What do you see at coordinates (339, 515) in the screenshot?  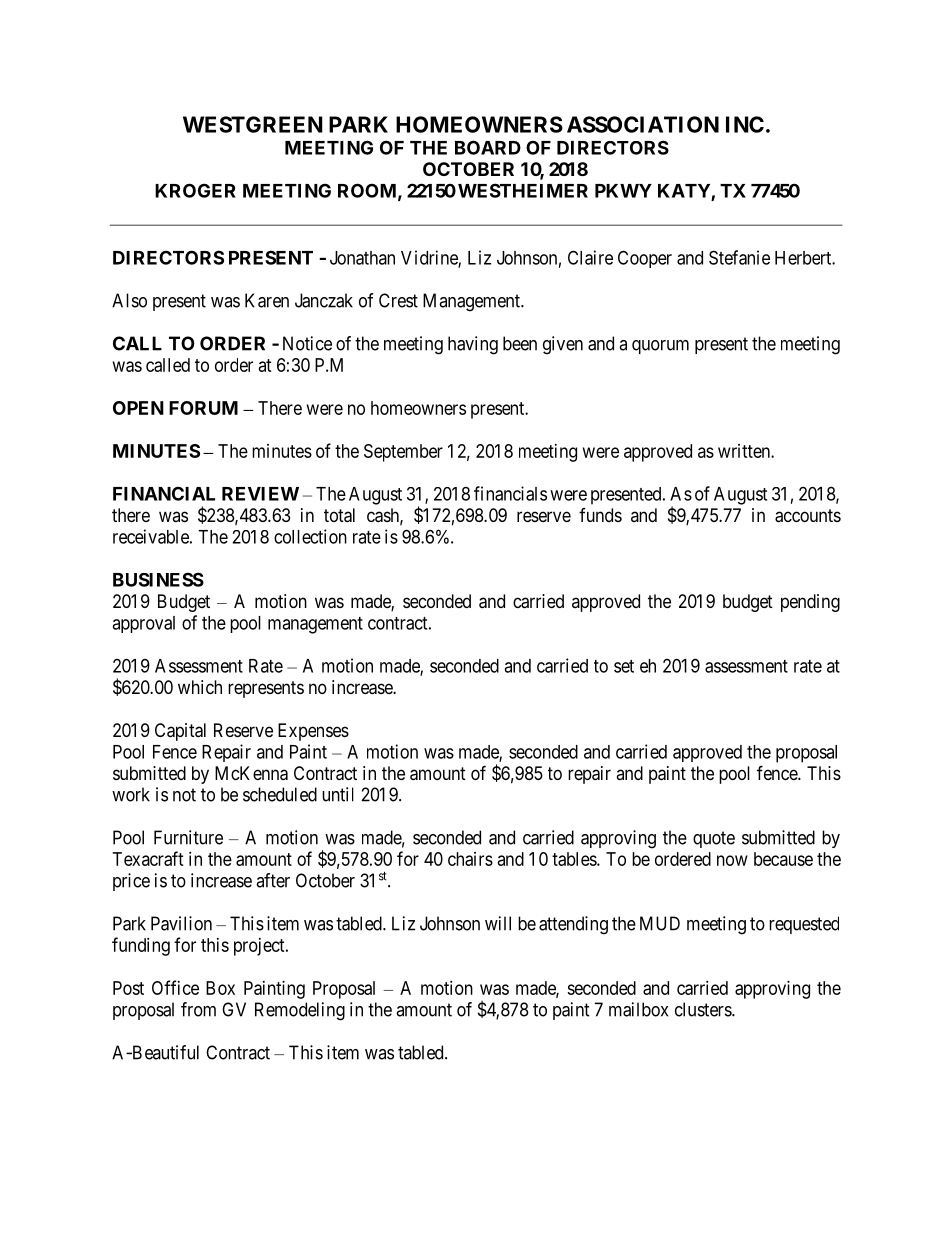 I see `total` at bounding box center [339, 515].
